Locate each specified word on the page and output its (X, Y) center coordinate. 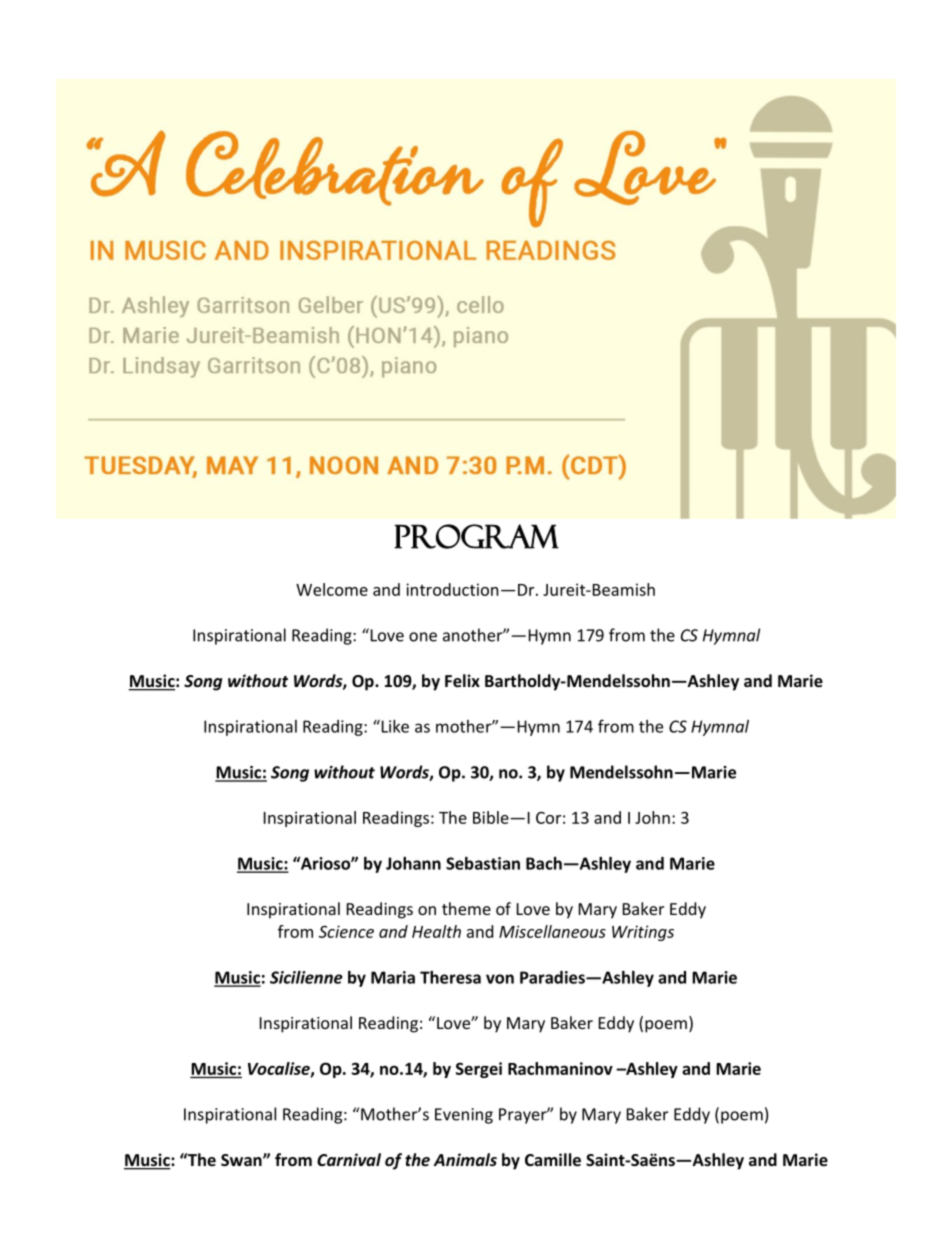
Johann (413, 863)
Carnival (349, 1159)
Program (476, 536)
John (652, 817)
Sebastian (483, 863)
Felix (462, 680)
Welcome (332, 589)
